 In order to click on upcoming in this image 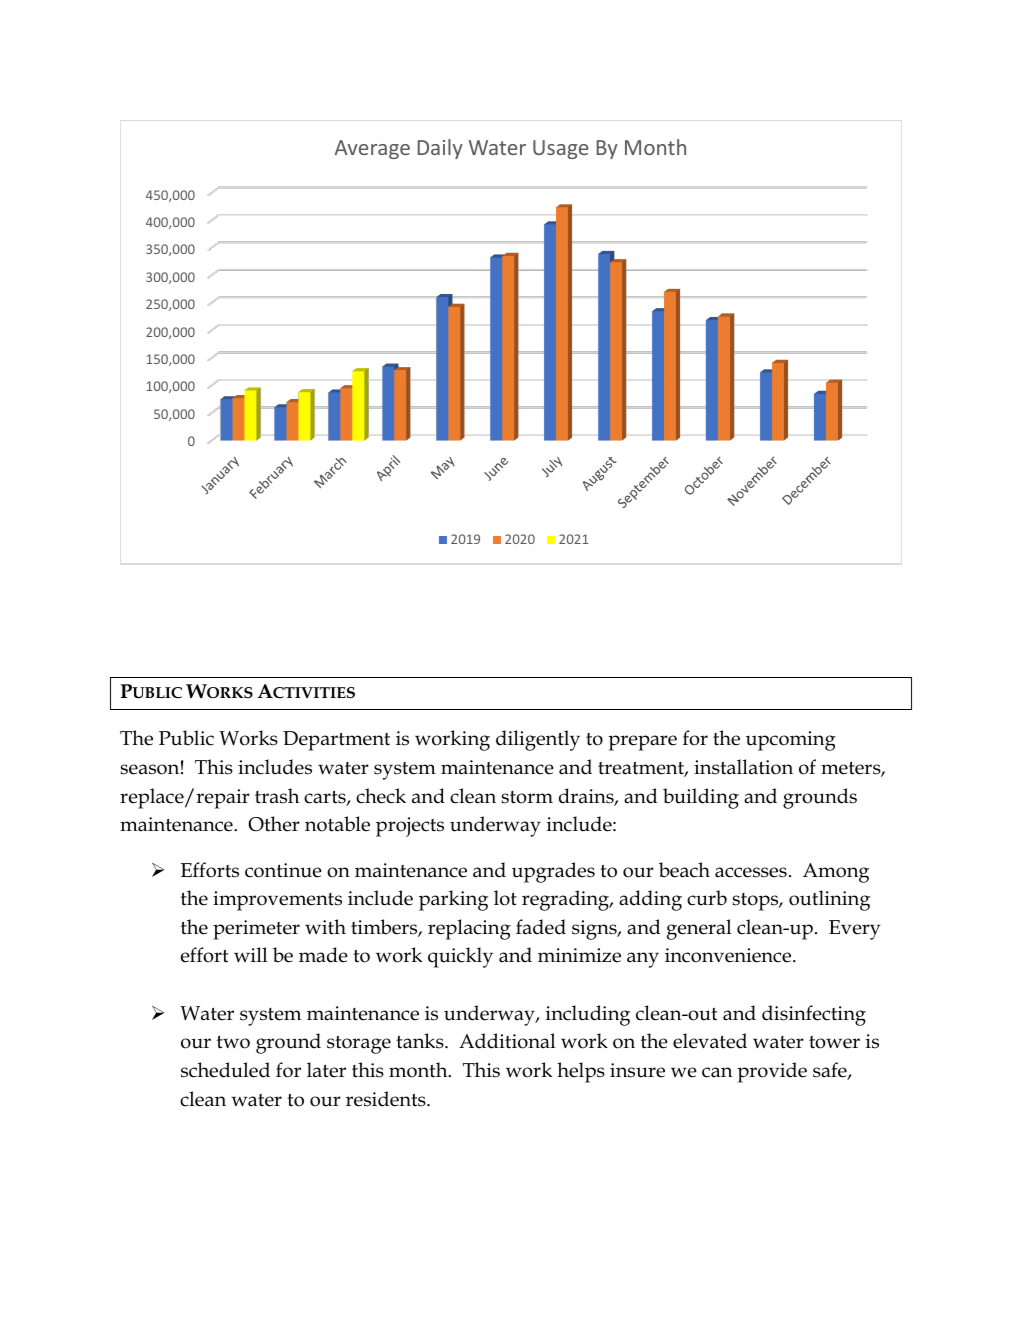, I will do `click(791, 741)`.
